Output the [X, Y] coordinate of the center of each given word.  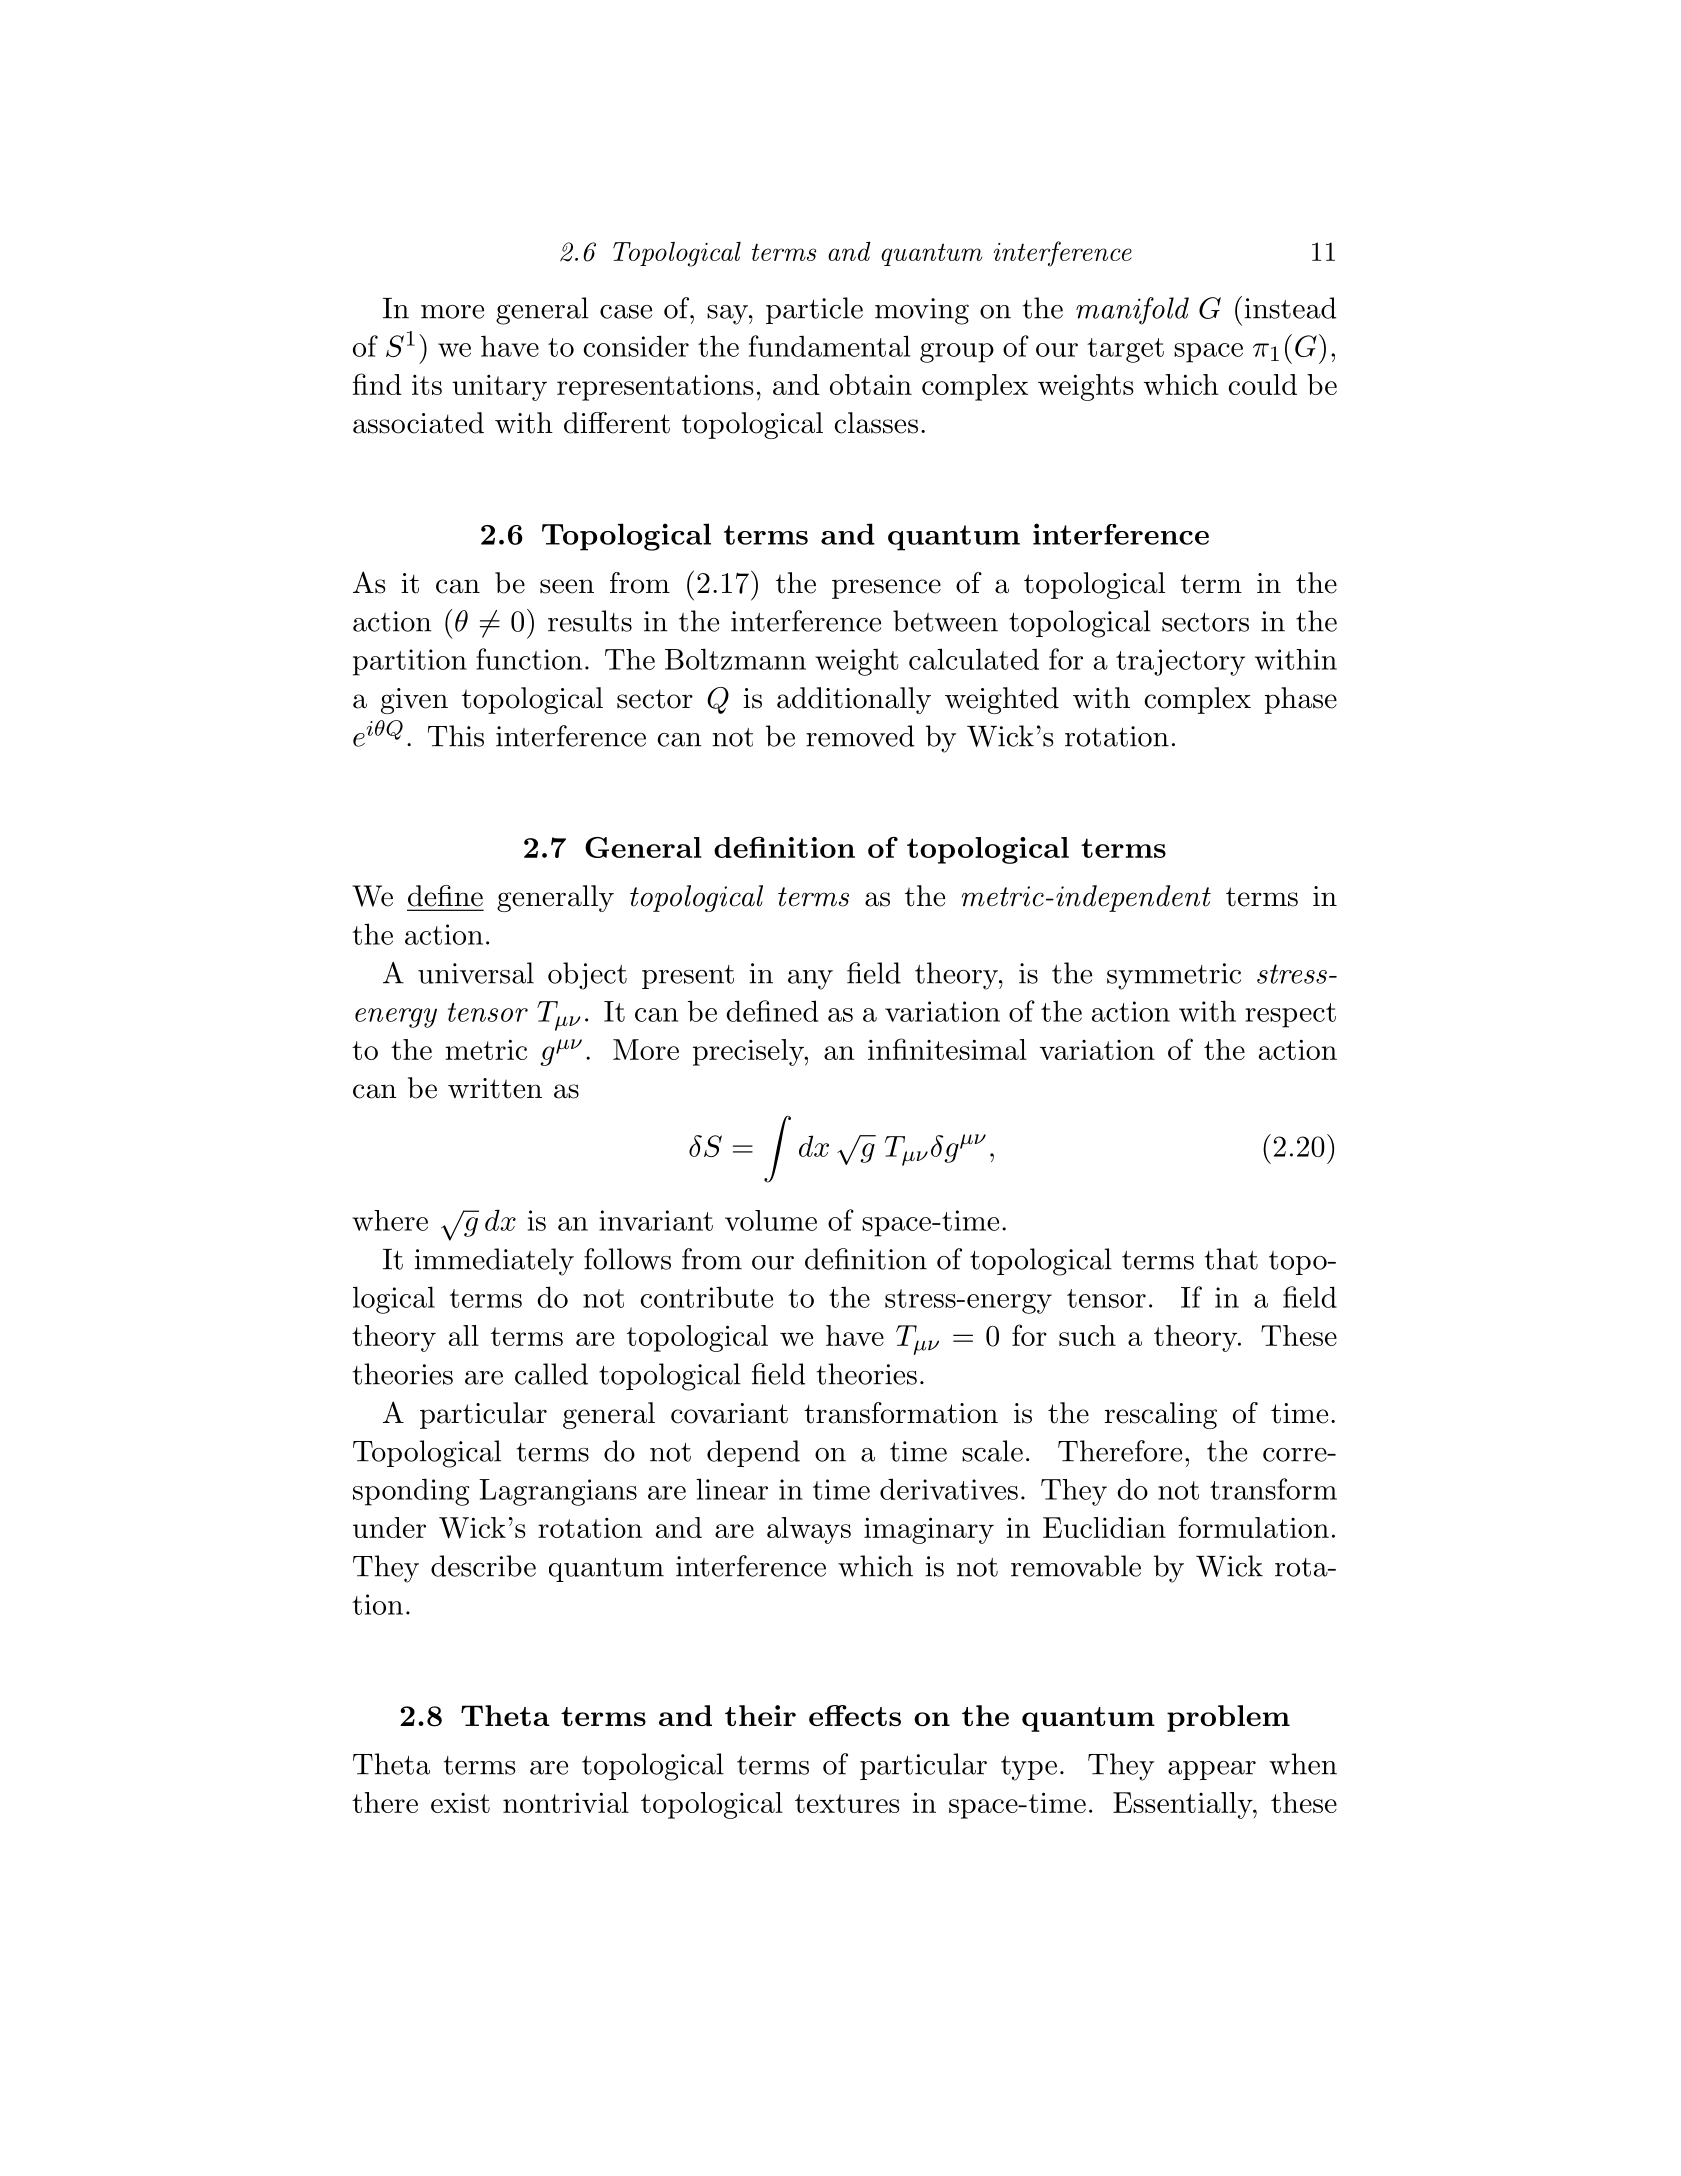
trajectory [1180, 662]
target [1125, 350]
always [809, 1530]
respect [1290, 1015]
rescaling [1161, 1415]
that [1231, 1259]
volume [771, 1220]
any [810, 980]
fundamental [830, 346]
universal [476, 973]
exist [460, 1803]
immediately [494, 1262]
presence [886, 589]
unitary [499, 387]
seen [567, 586]
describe [483, 1566]
